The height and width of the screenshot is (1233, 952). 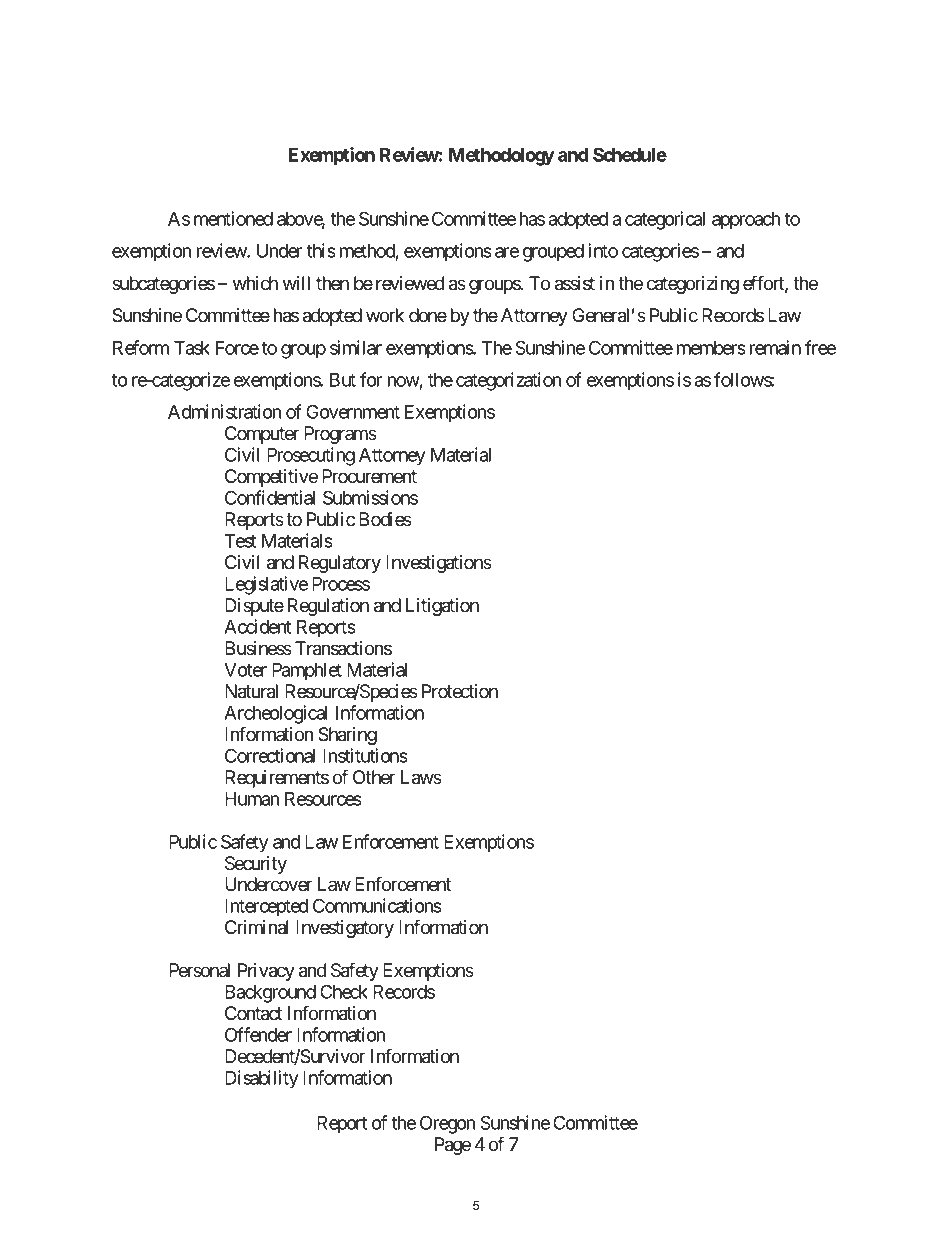 I want to click on this, so click(x=321, y=250).
